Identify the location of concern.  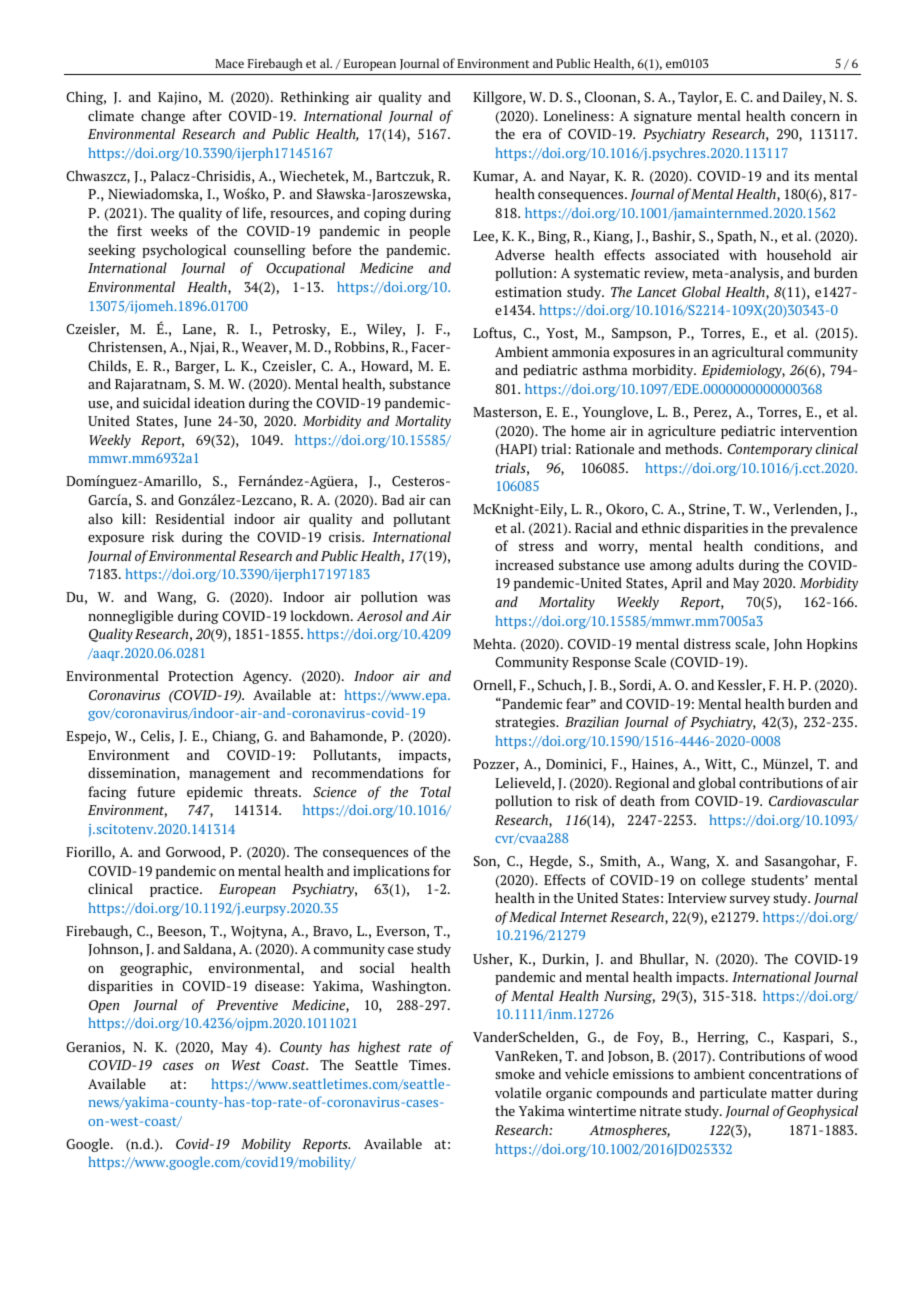
(815, 117).
